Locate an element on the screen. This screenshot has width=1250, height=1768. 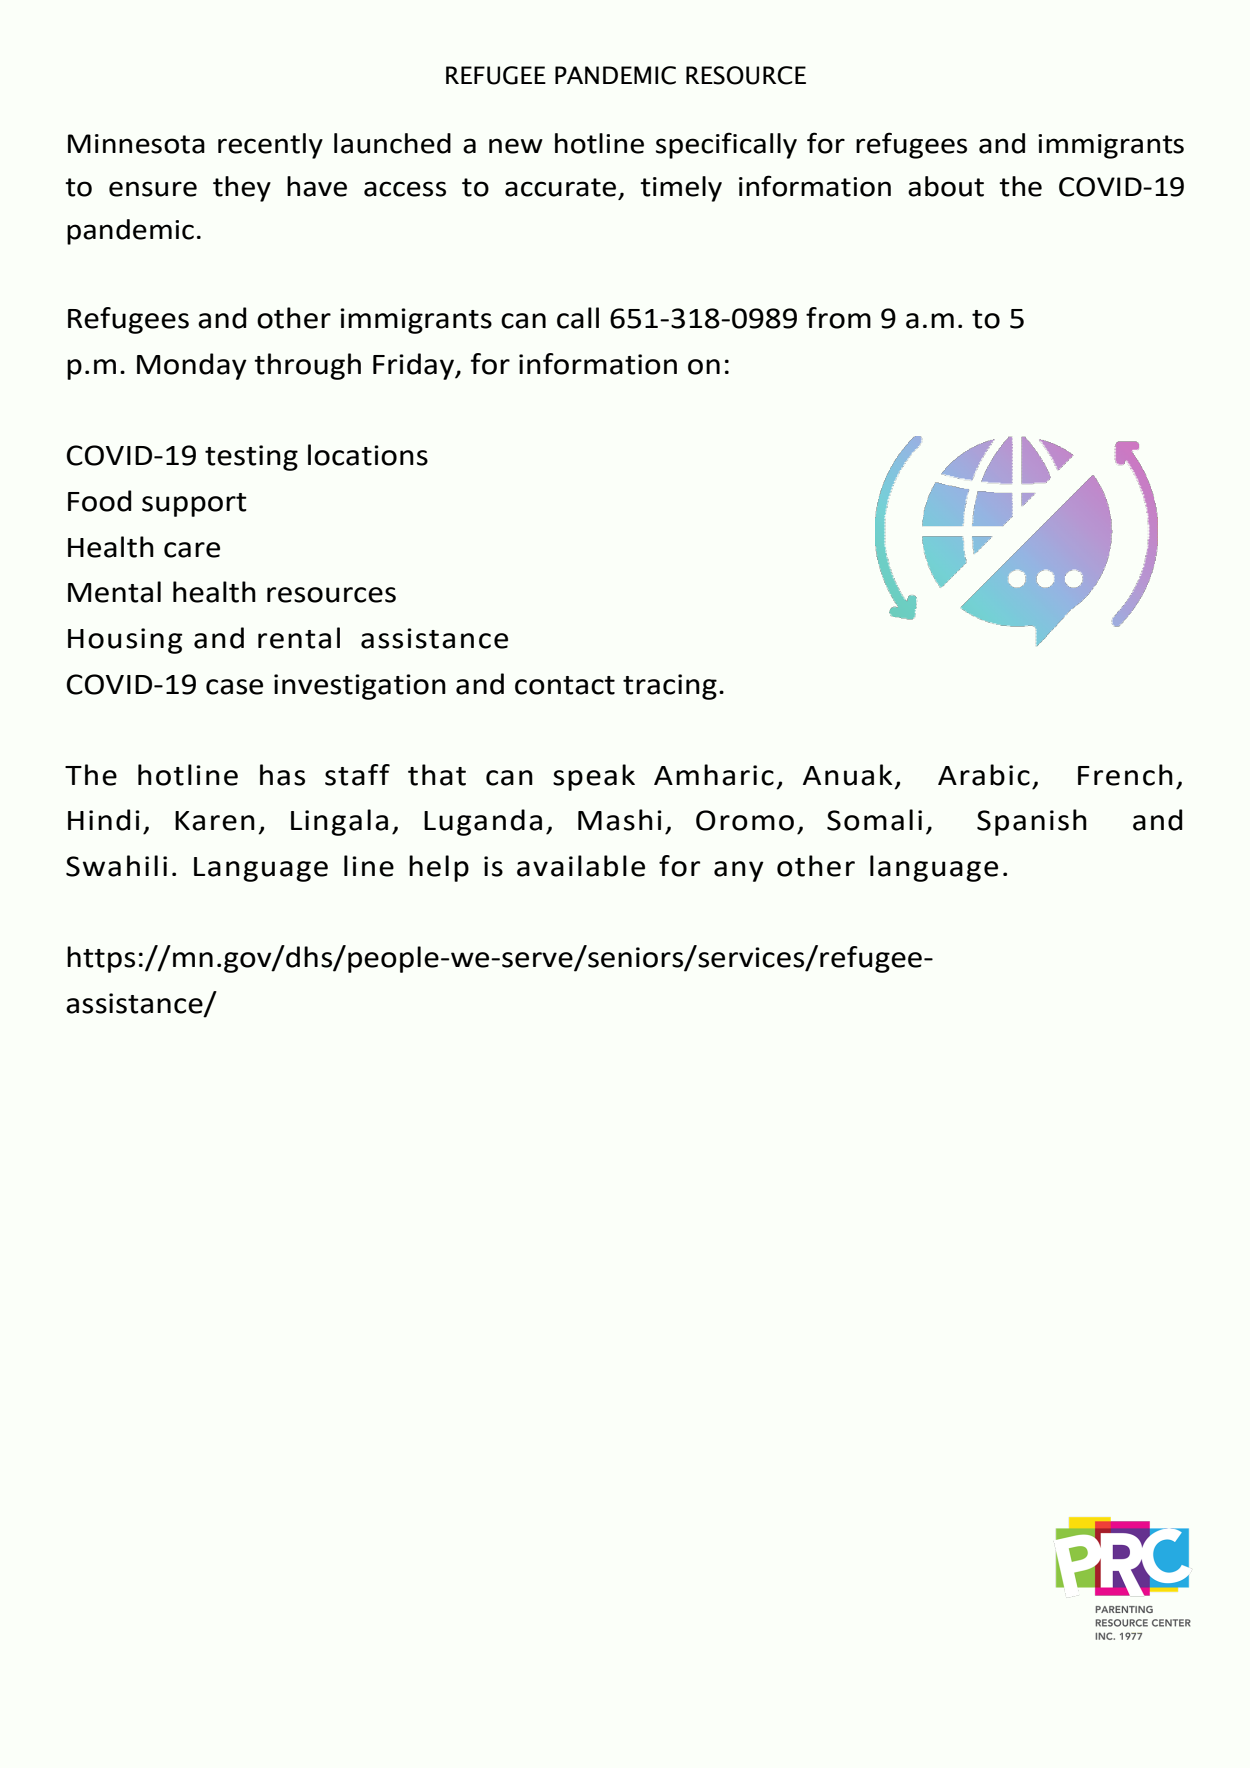
they is located at coordinates (242, 189).
